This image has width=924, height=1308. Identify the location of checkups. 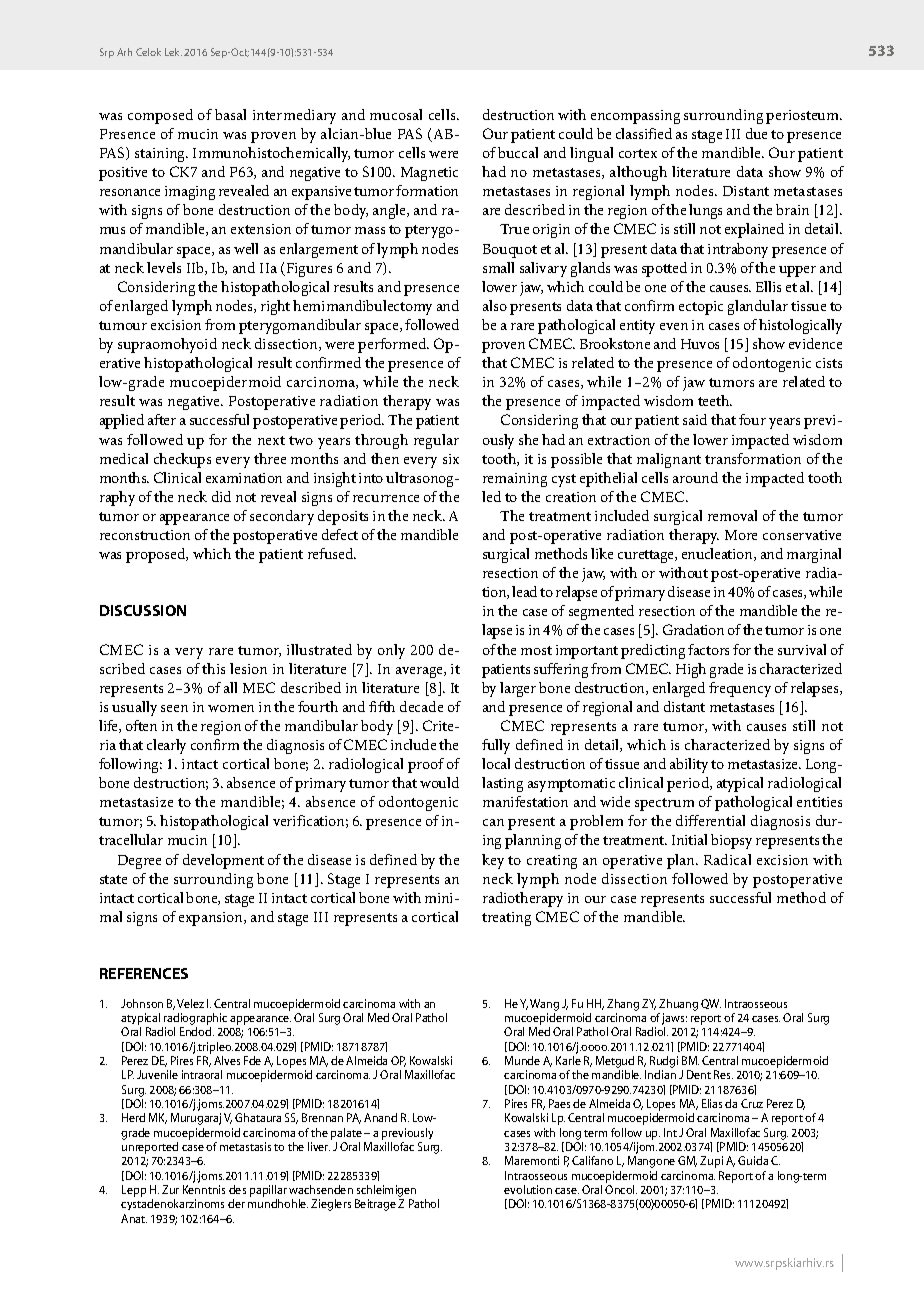
(182, 460).
